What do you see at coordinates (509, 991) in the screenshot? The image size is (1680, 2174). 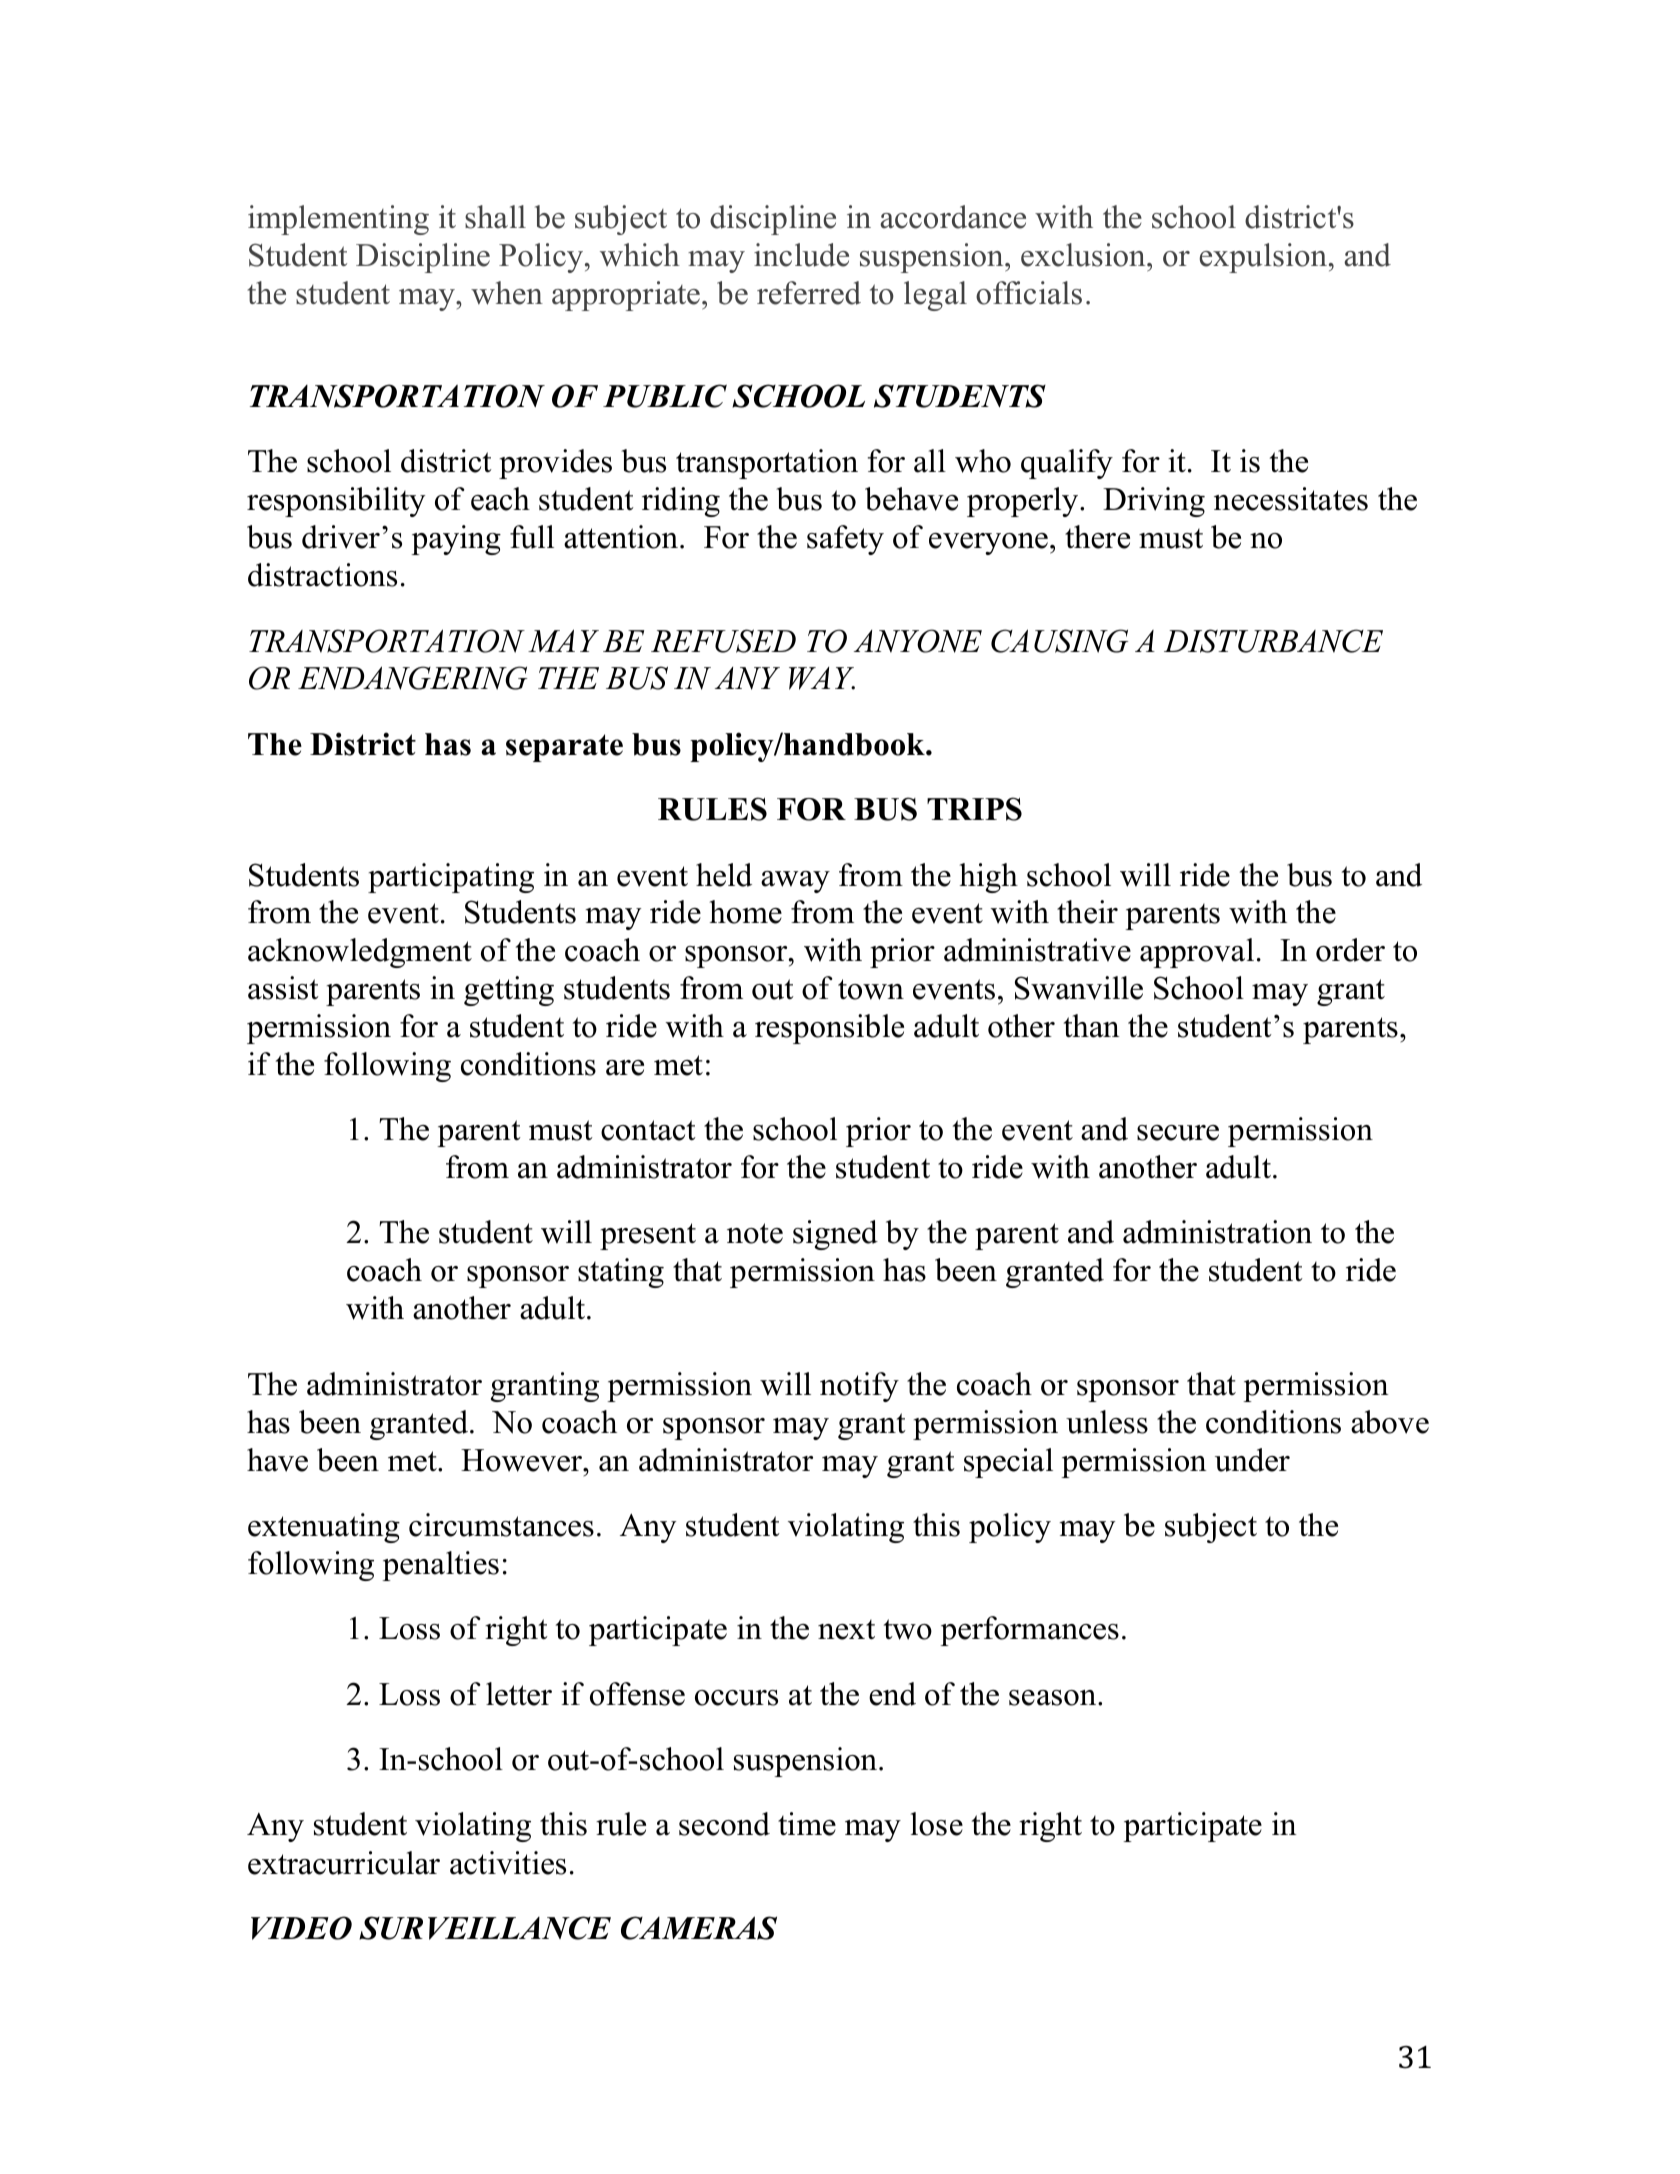 I see `getting` at bounding box center [509, 991].
